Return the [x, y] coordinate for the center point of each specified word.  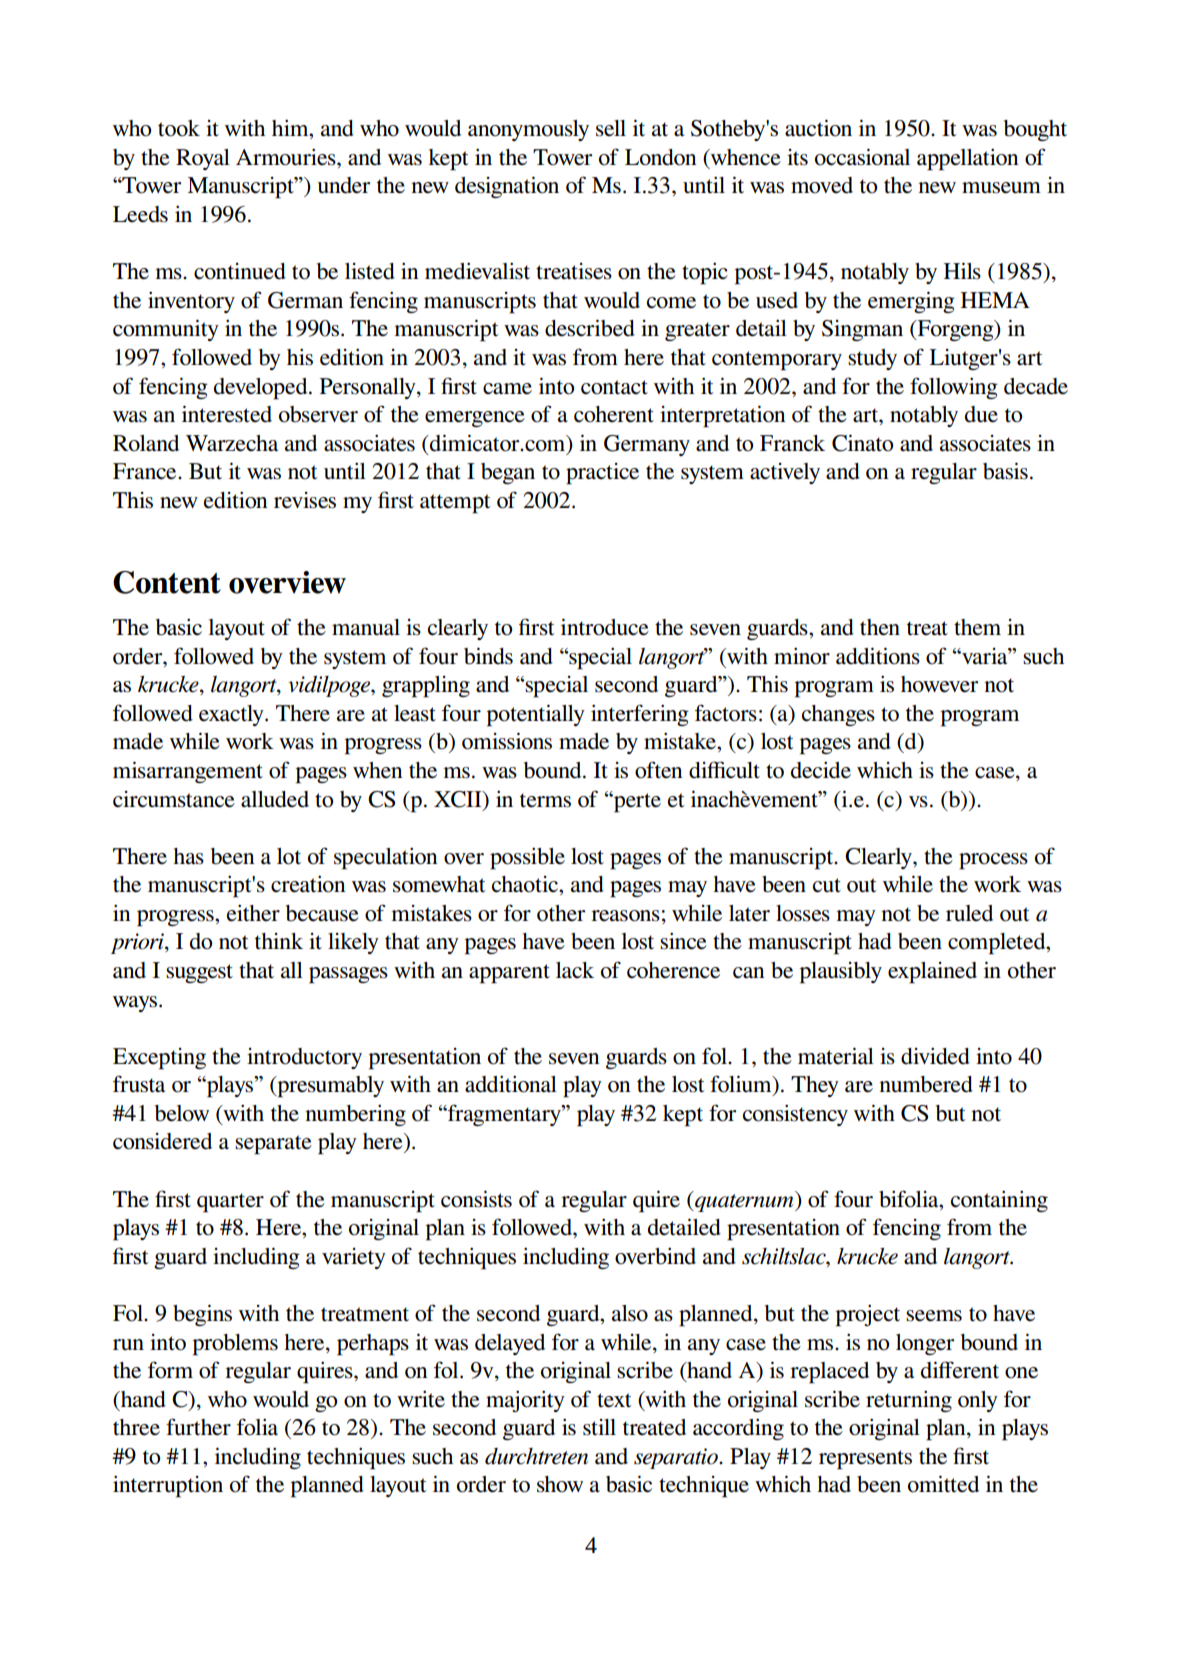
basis [1005, 471]
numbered [926, 1084]
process [993, 861]
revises [305, 500]
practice [602, 474]
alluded [275, 799]
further [198, 1427]
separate [273, 1145]
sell [611, 128]
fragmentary [504, 1115]
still [599, 1427]
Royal [203, 159]
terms [545, 800]
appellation [968, 160]
